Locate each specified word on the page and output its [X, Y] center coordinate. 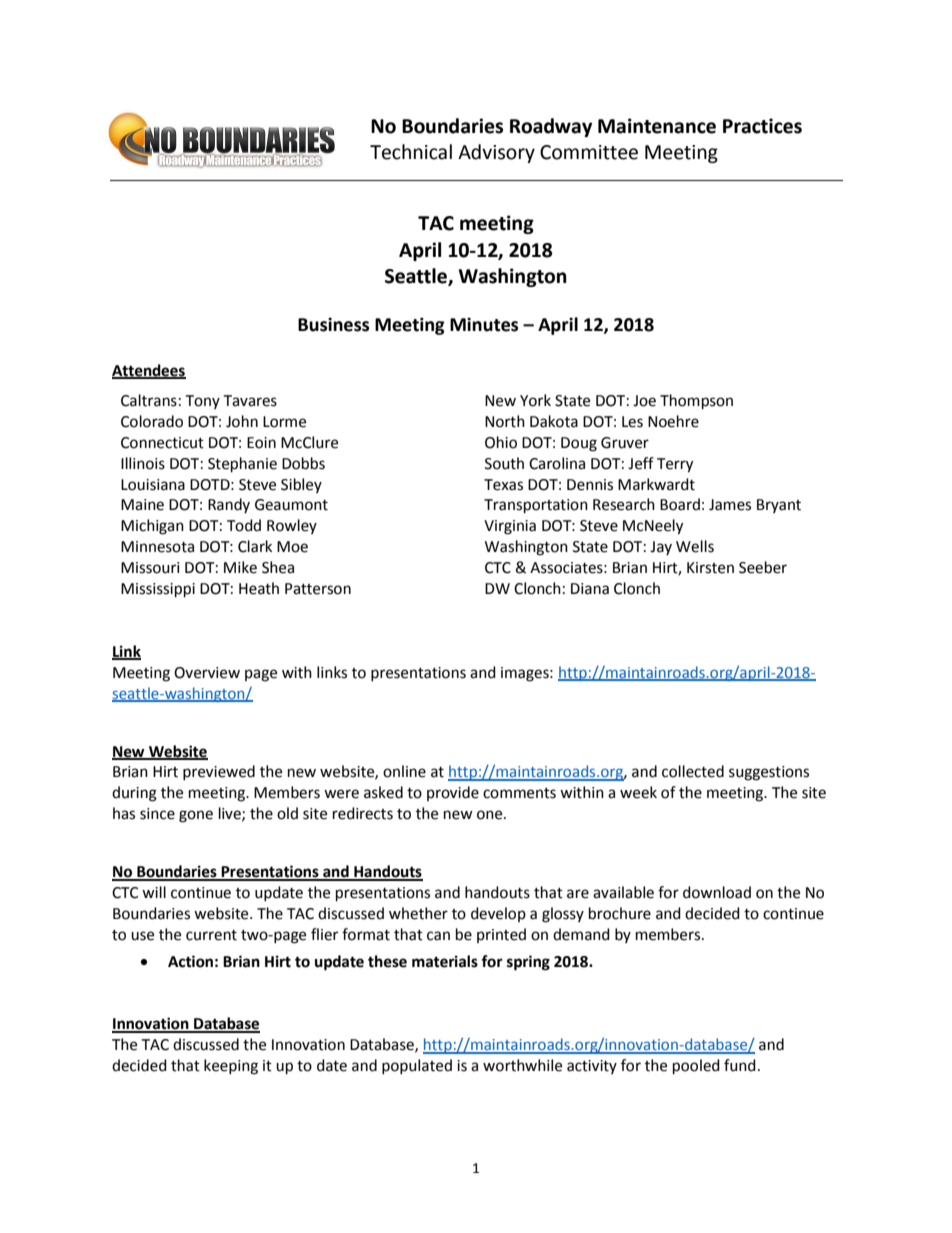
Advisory [496, 153]
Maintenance [657, 126]
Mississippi [158, 590]
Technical [411, 152]
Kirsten [710, 568]
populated [417, 1066]
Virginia [510, 527]
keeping [231, 1067]
